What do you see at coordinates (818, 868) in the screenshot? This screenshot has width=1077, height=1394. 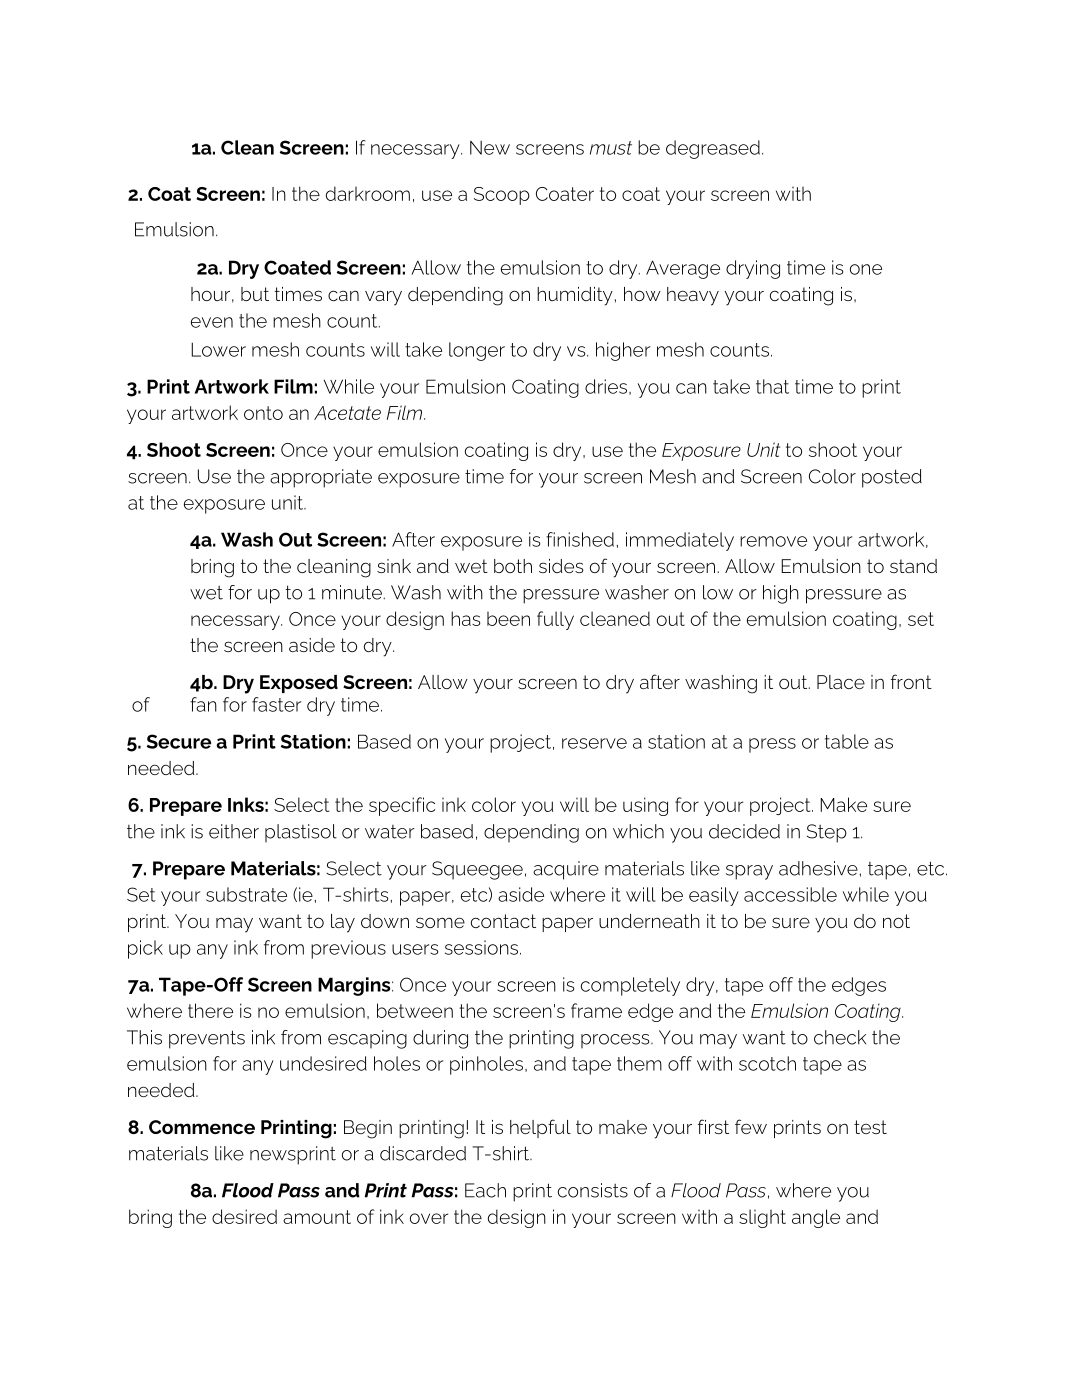 I see `adhesive` at bounding box center [818, 868].
